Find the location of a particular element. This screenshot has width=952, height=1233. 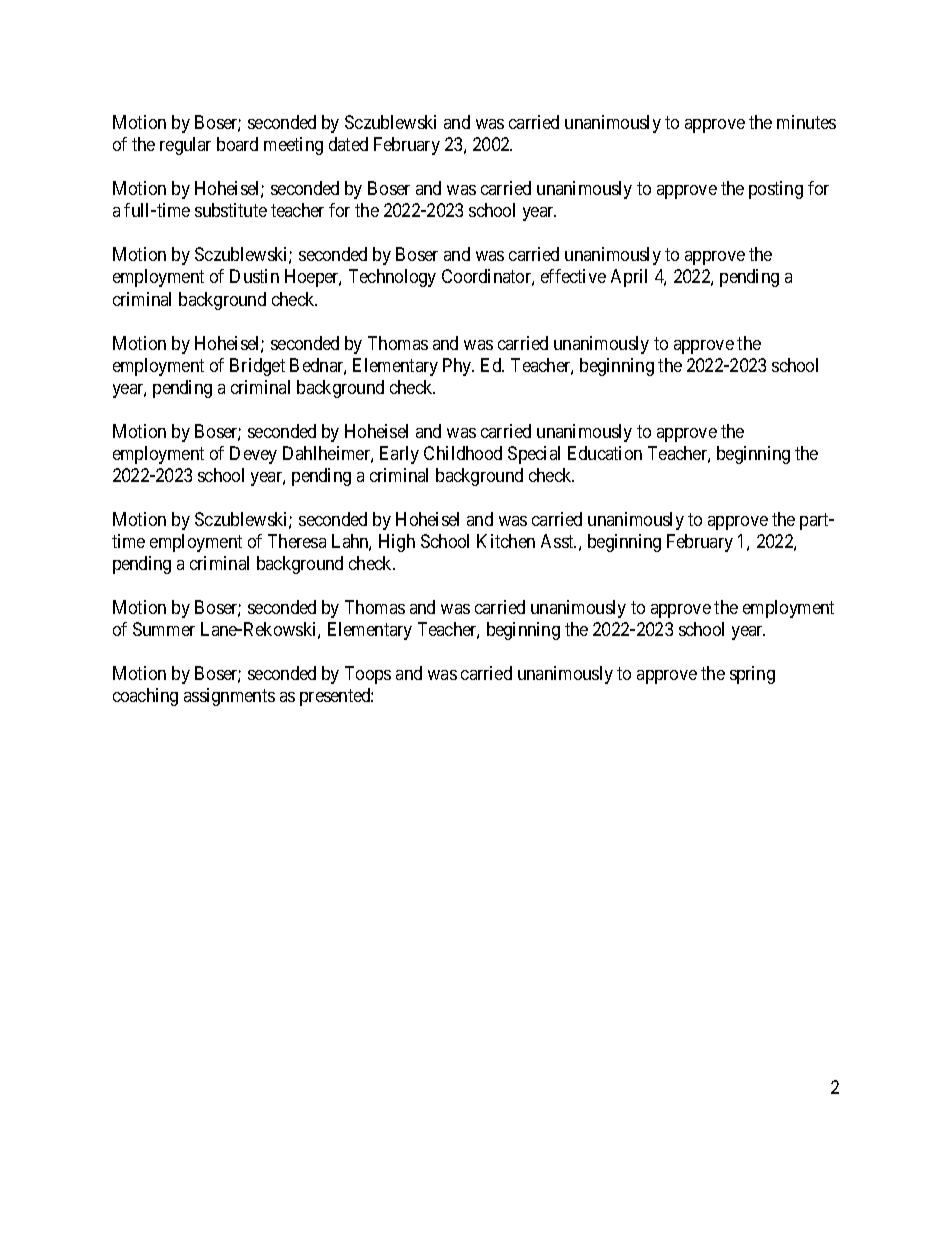

Phy is located at coordinates (458, 367).
